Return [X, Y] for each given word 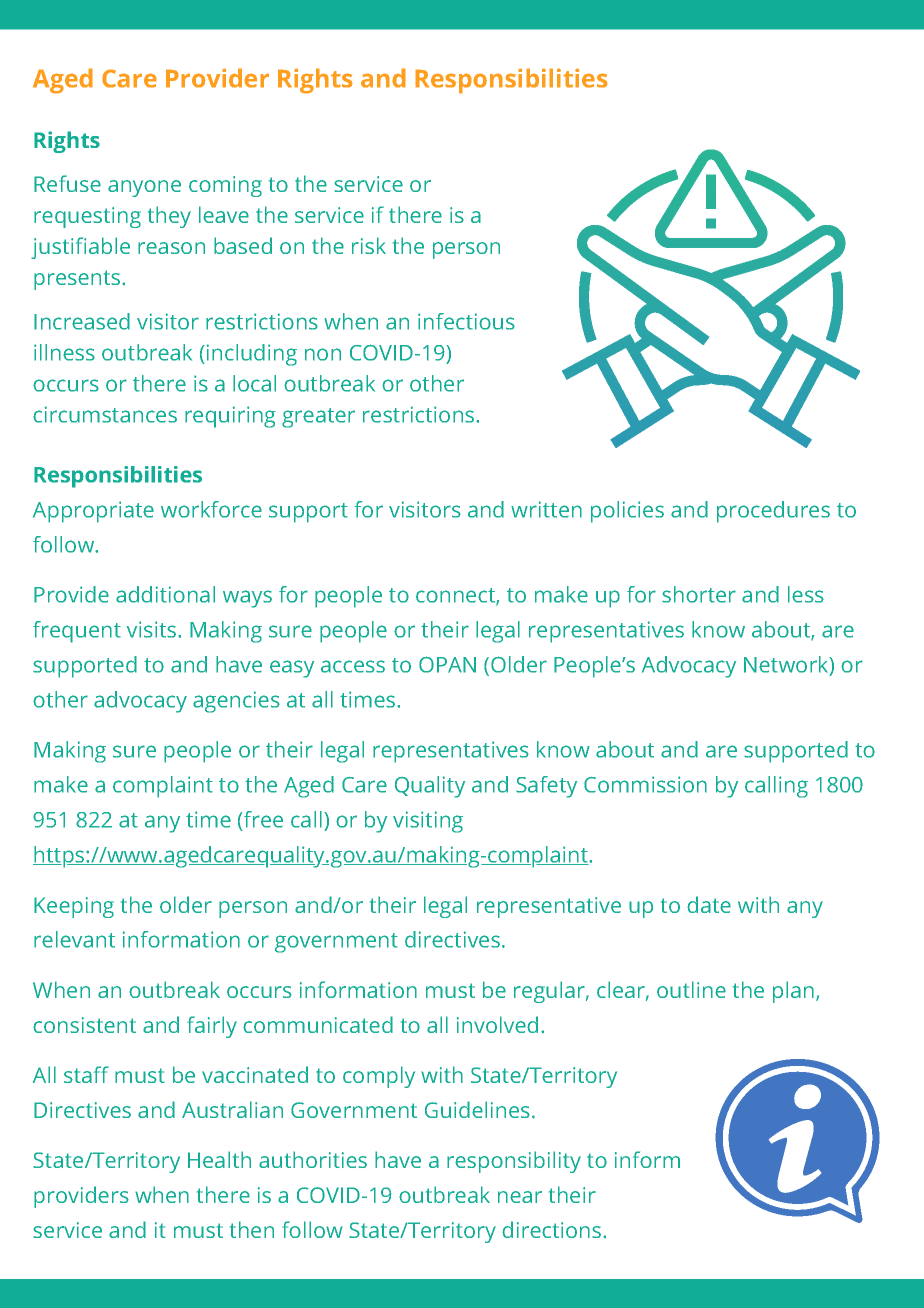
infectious [466, 321]
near [520, 1197]
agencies [236, 702]
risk [369, 245]
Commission [645, 784]
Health [219, 1159]
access [353, 666]
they [169, 217]
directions [553, 1229]
